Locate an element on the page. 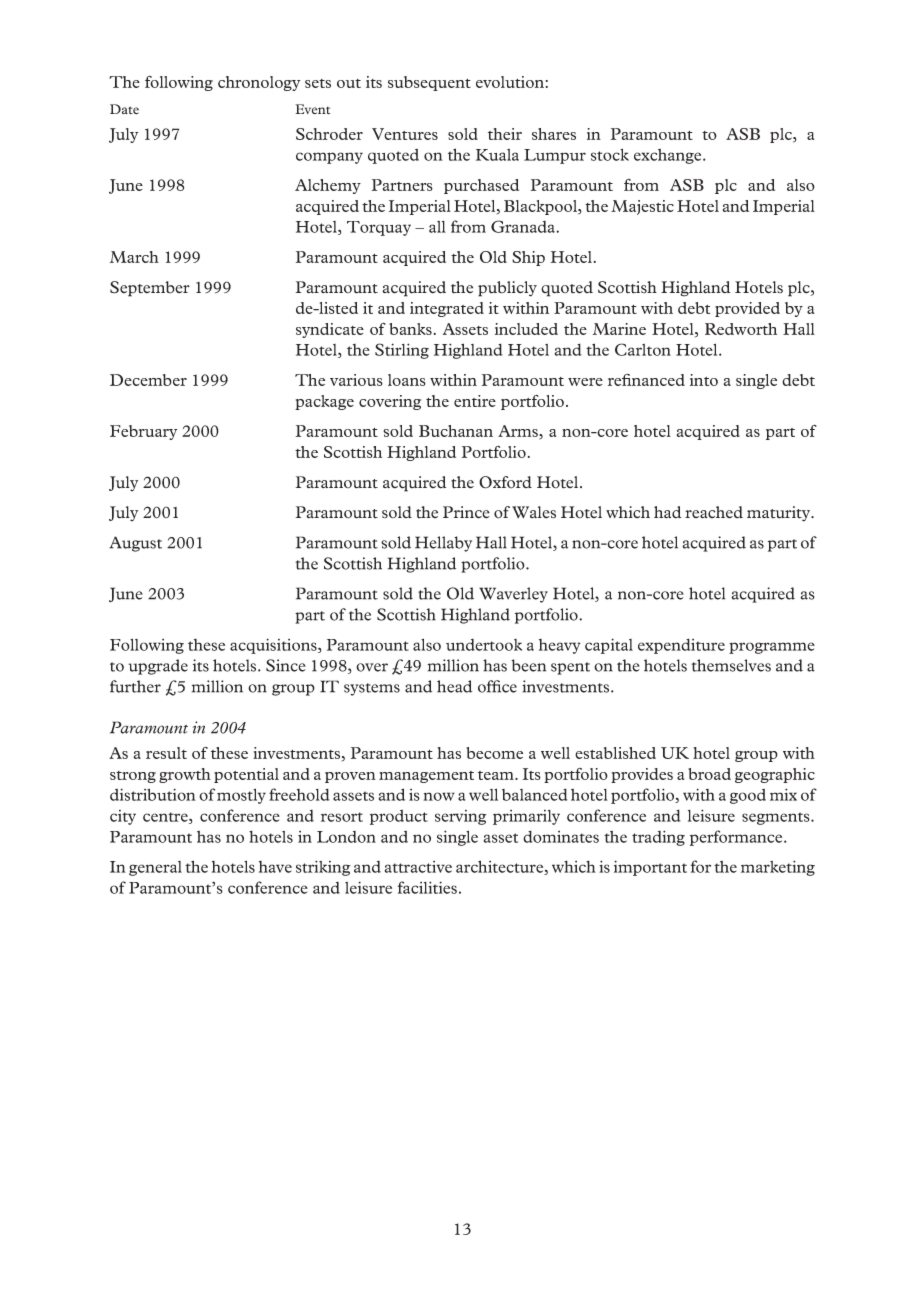  upgrade is located at coordinates (158, 667).
